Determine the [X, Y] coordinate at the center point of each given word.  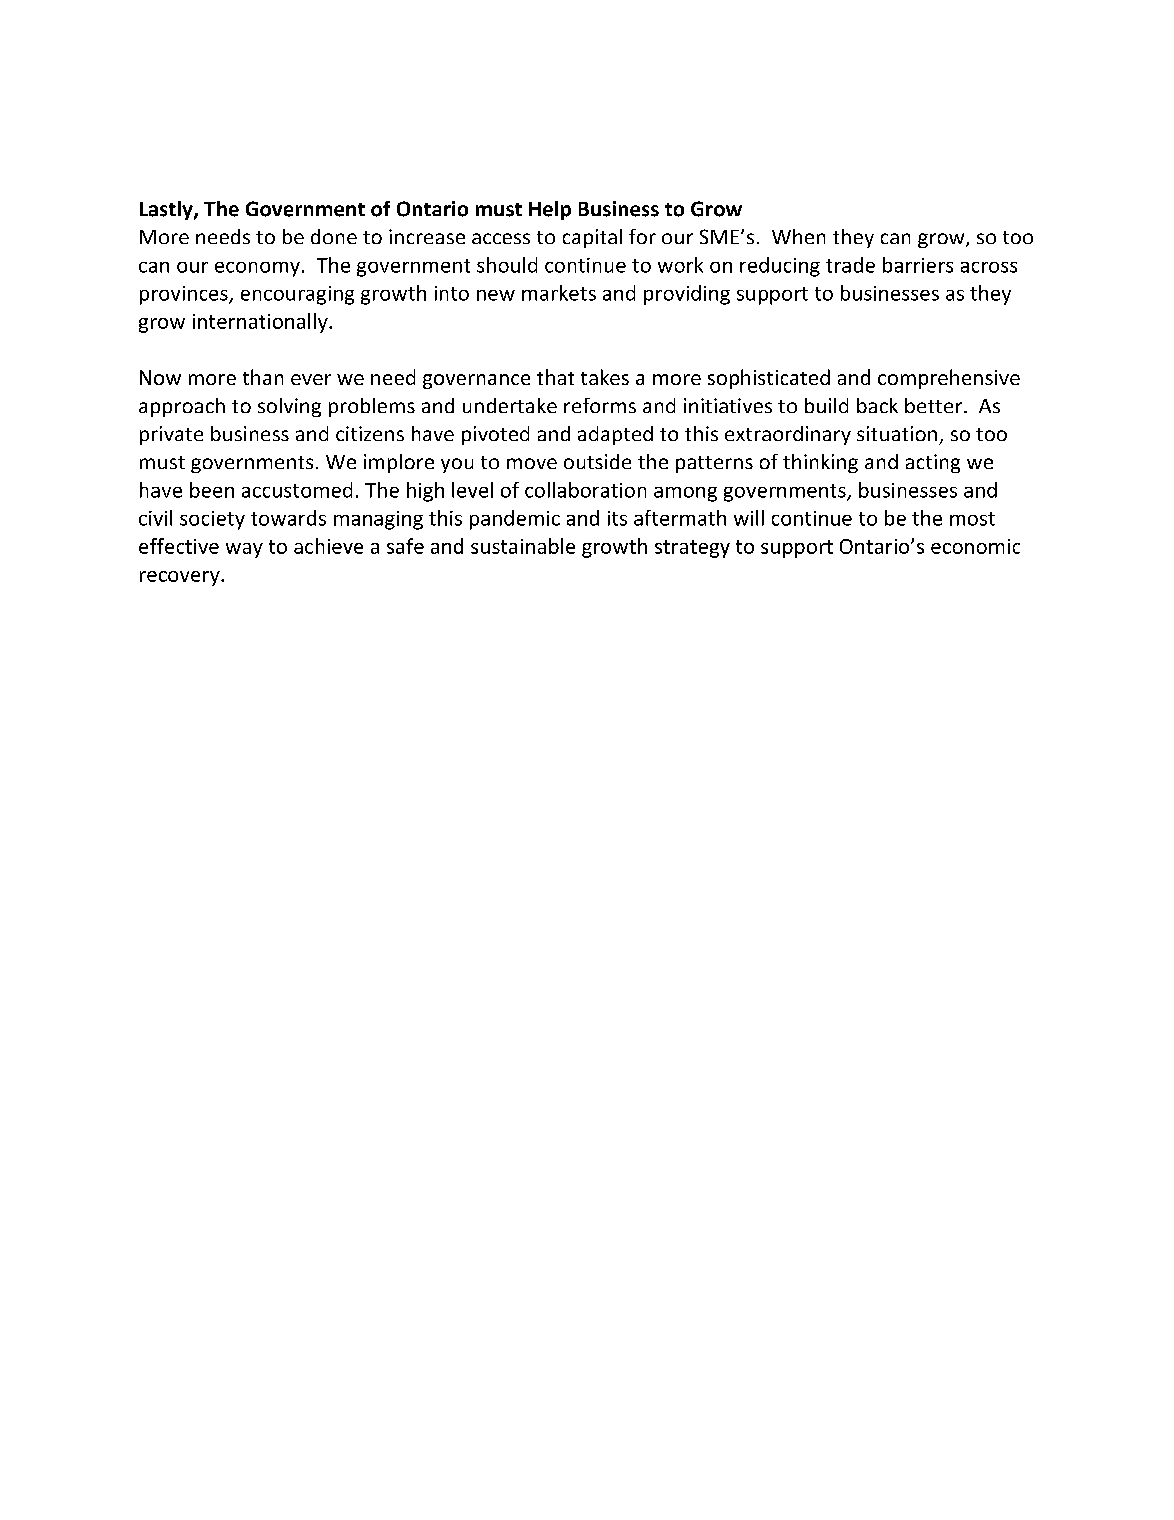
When [798, 236]
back [877, 405]
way [244, 550]
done [334, 236]
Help [550, 210]
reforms [600, 405]
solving [289, 407]
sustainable [523, 546]
